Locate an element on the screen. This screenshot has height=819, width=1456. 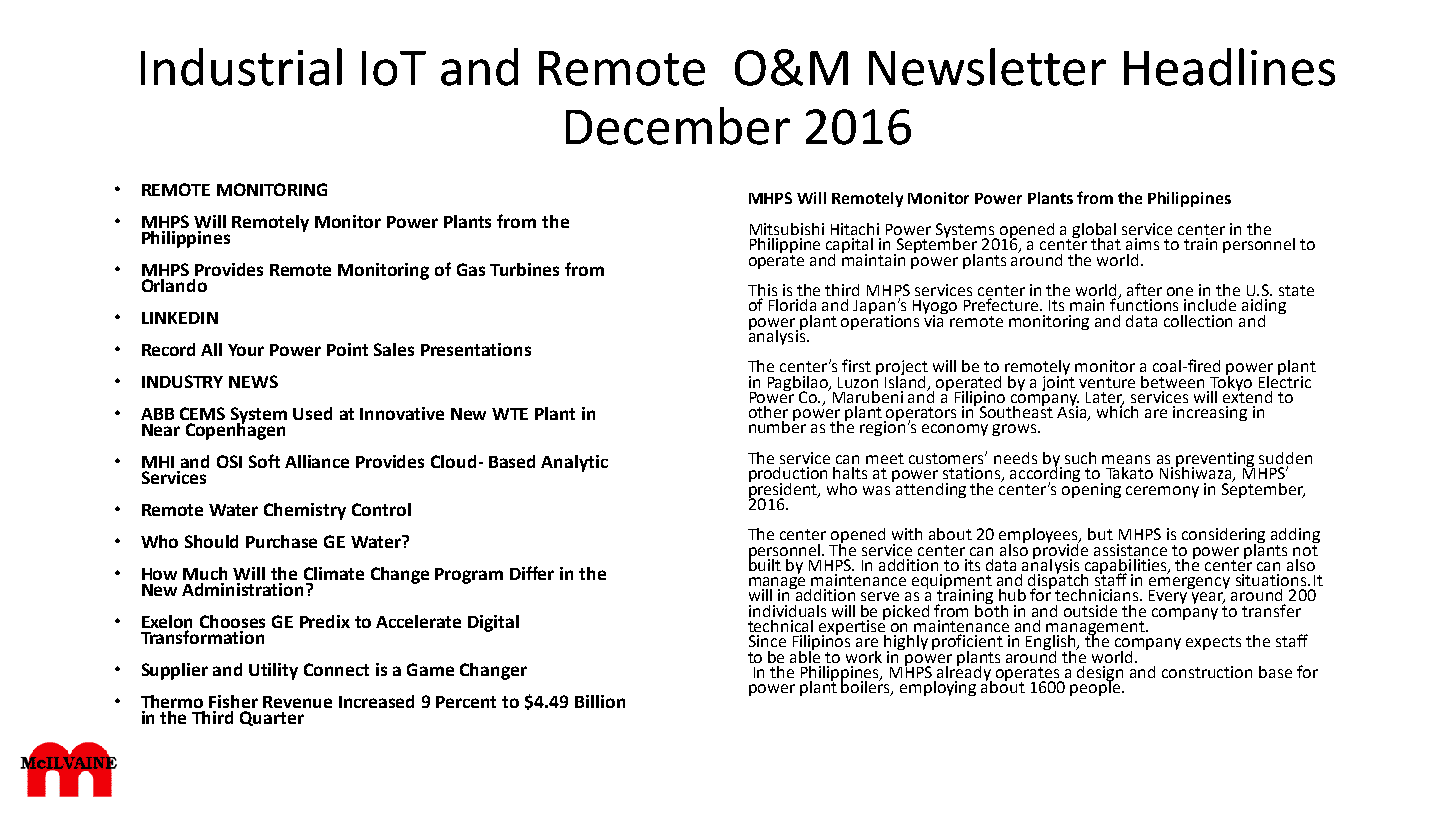
other is located at coordinates (768, 412).
